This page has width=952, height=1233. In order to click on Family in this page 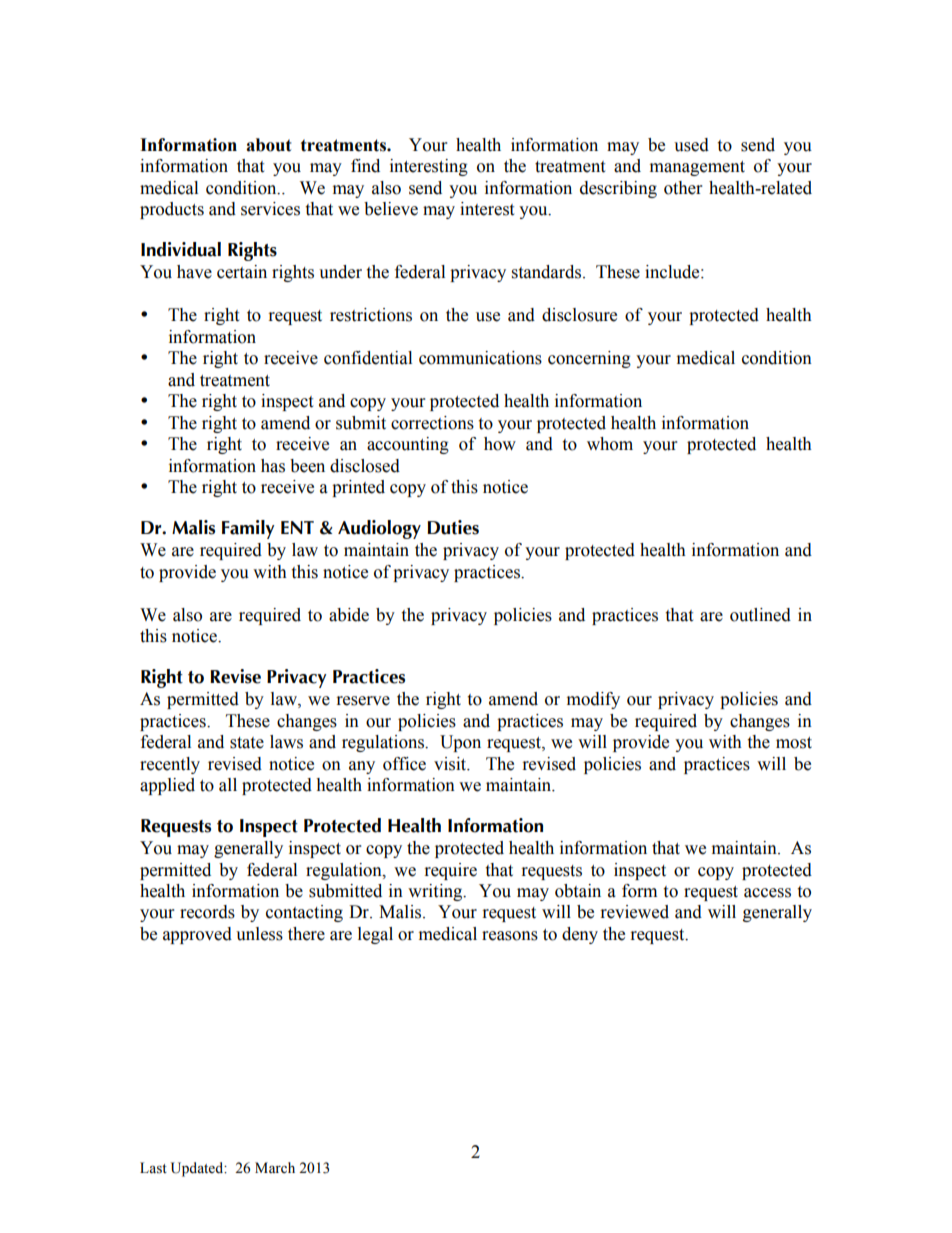, I will do `click(248, 529)`.
